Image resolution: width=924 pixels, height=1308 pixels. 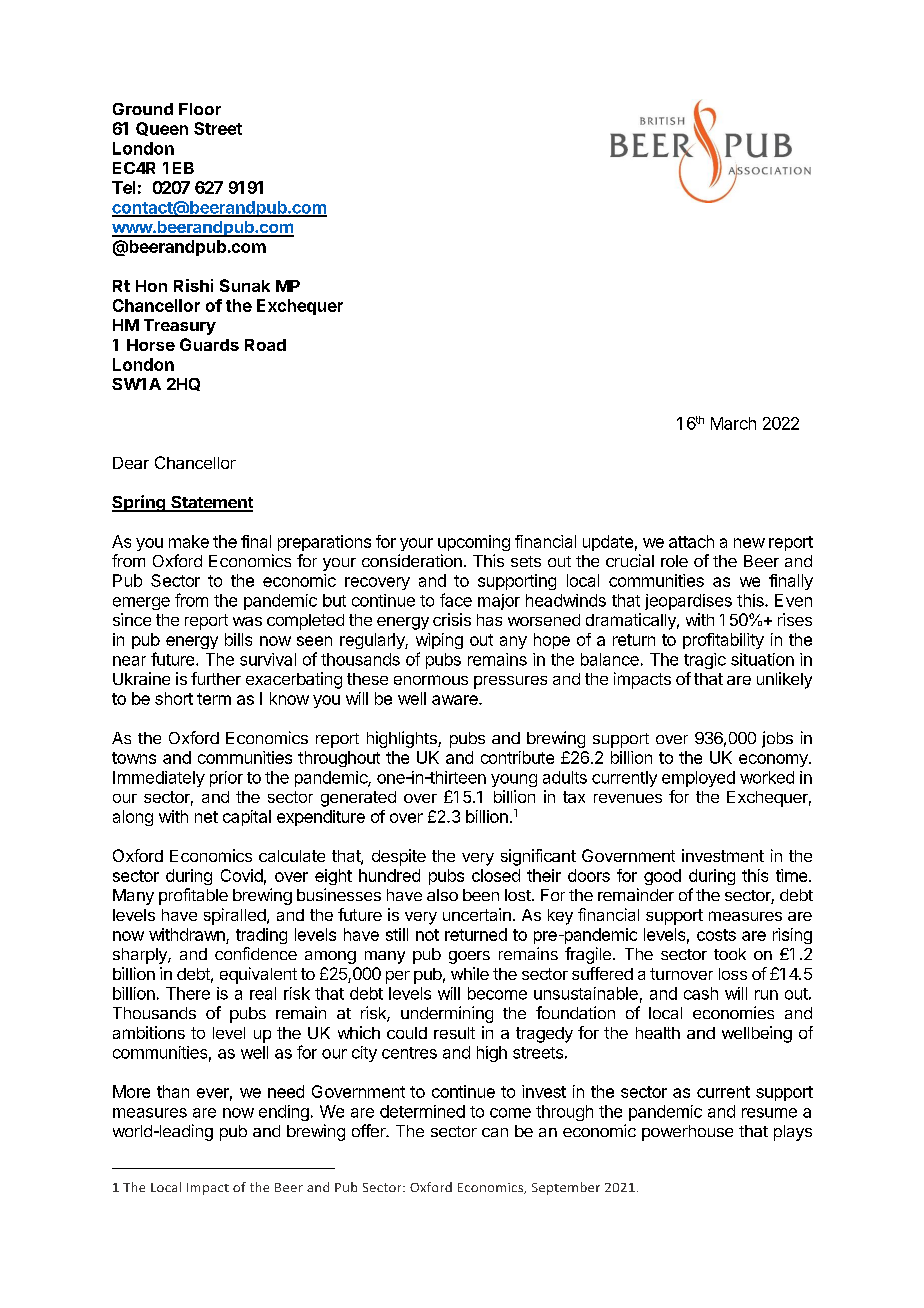 I want to click on upcoming, so click(x=474, y=543).
